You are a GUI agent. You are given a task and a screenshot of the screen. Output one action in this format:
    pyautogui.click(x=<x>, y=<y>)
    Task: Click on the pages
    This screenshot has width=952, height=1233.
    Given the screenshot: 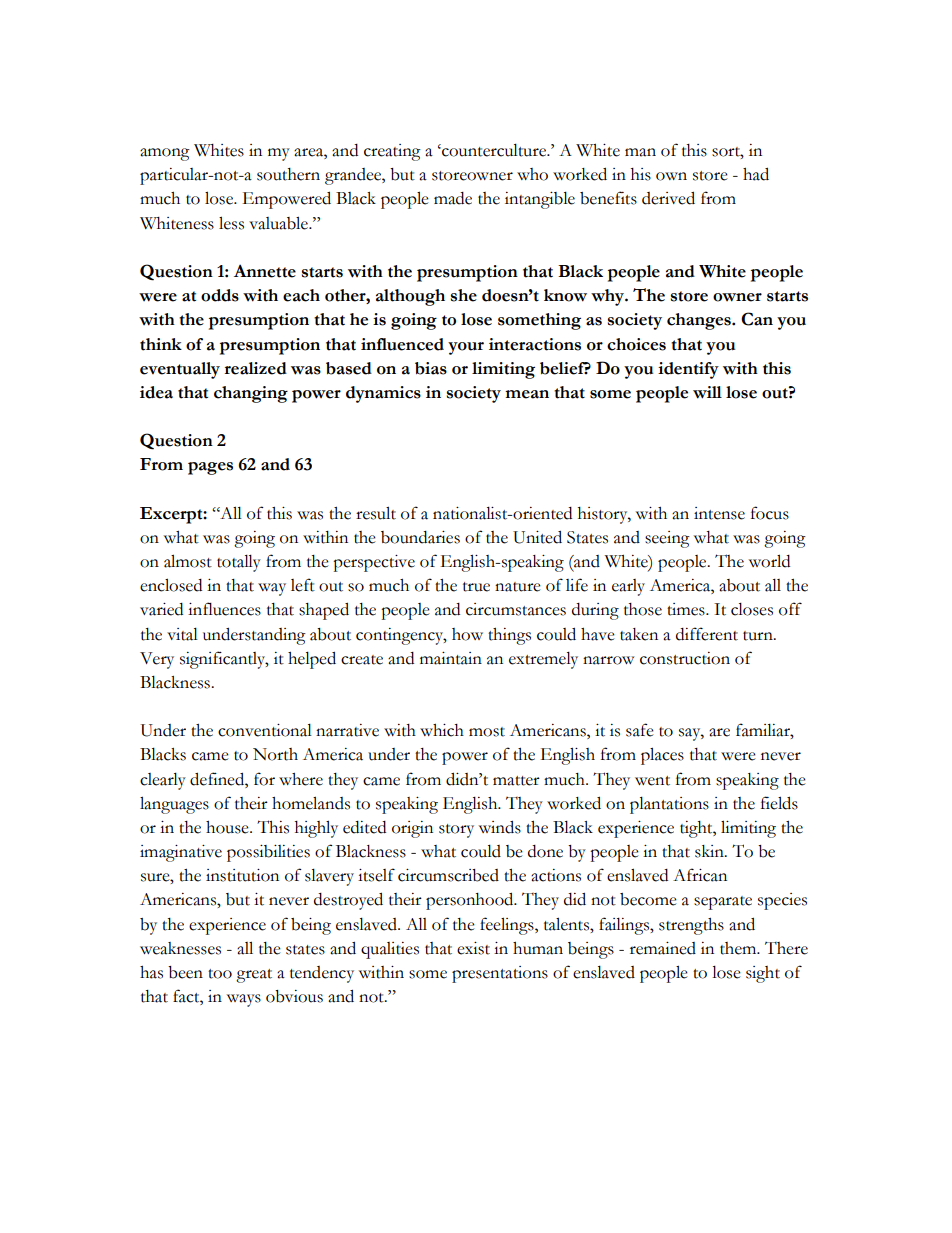 What is the action you would take?
    pyautogui.click(x=210, y=468)
